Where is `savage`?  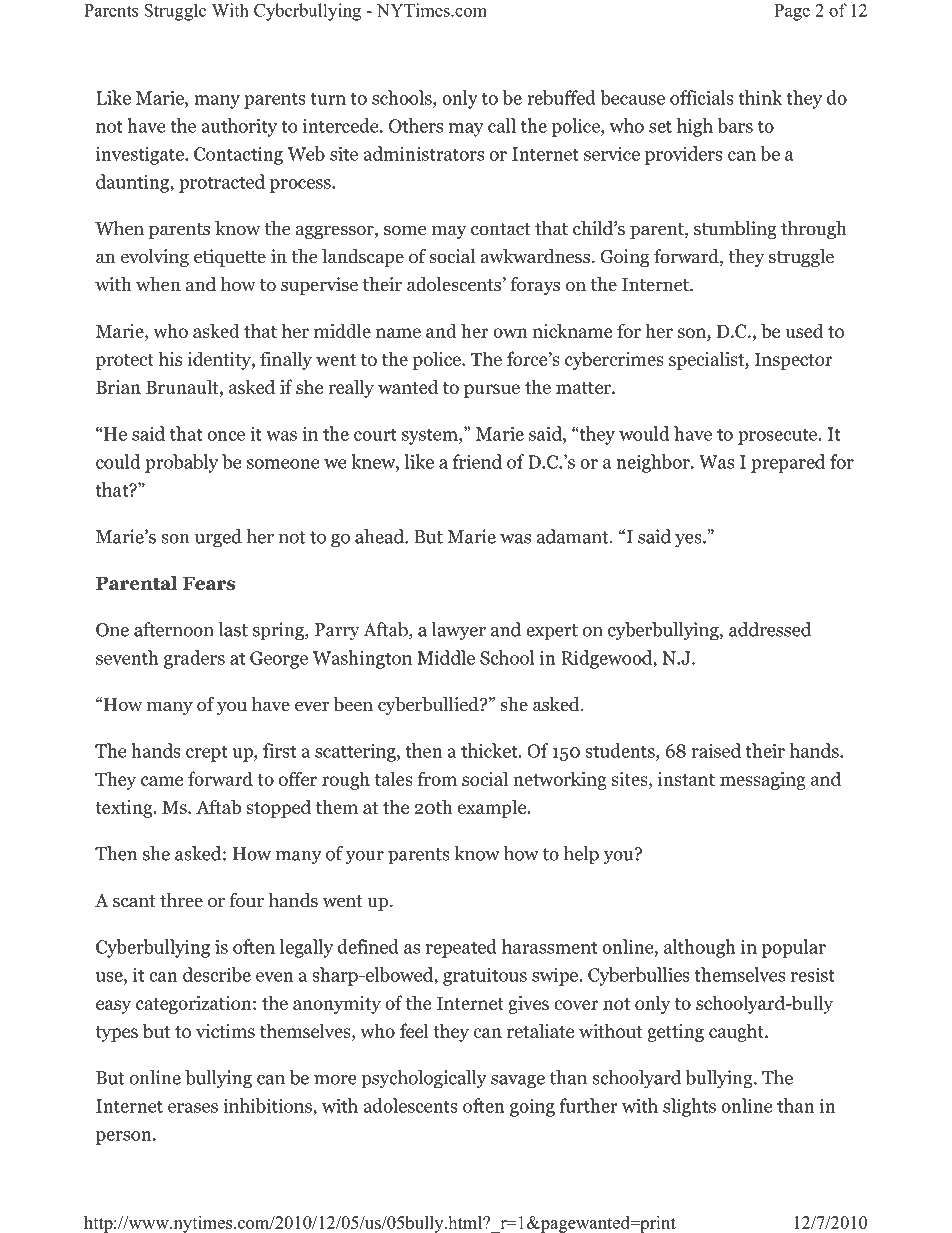
savage is located at coordinates (518, 1082).
